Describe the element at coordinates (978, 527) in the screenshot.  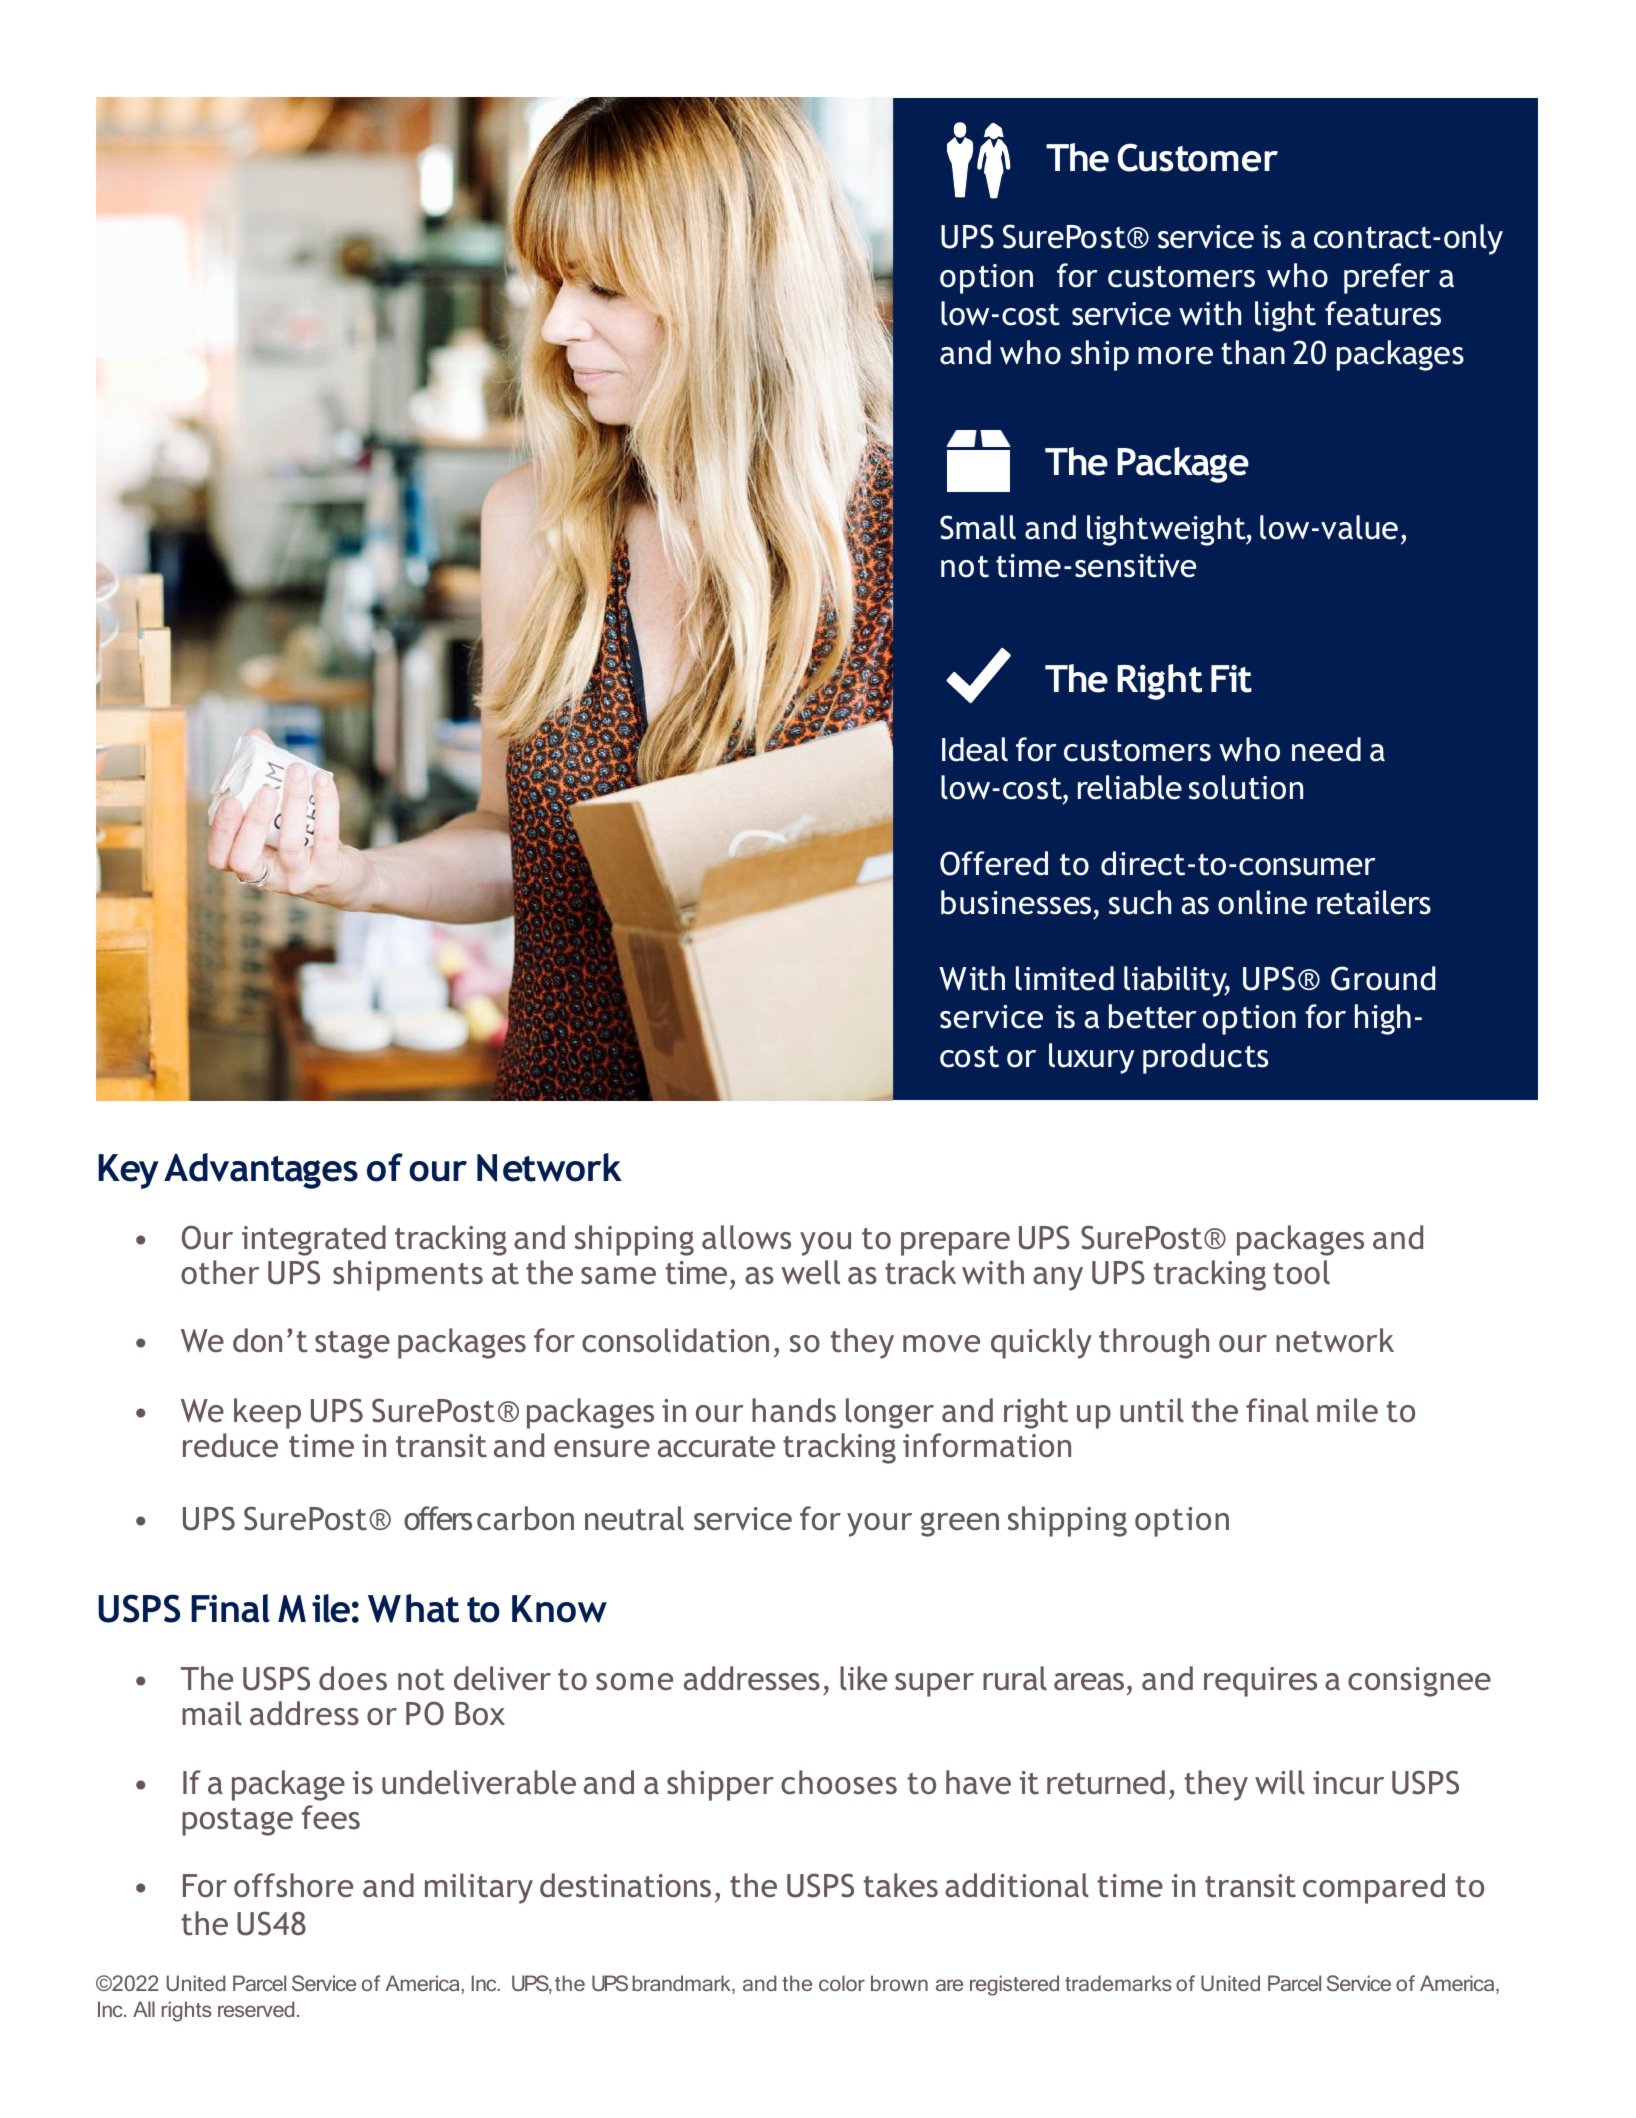
I see `Small` at that location.
